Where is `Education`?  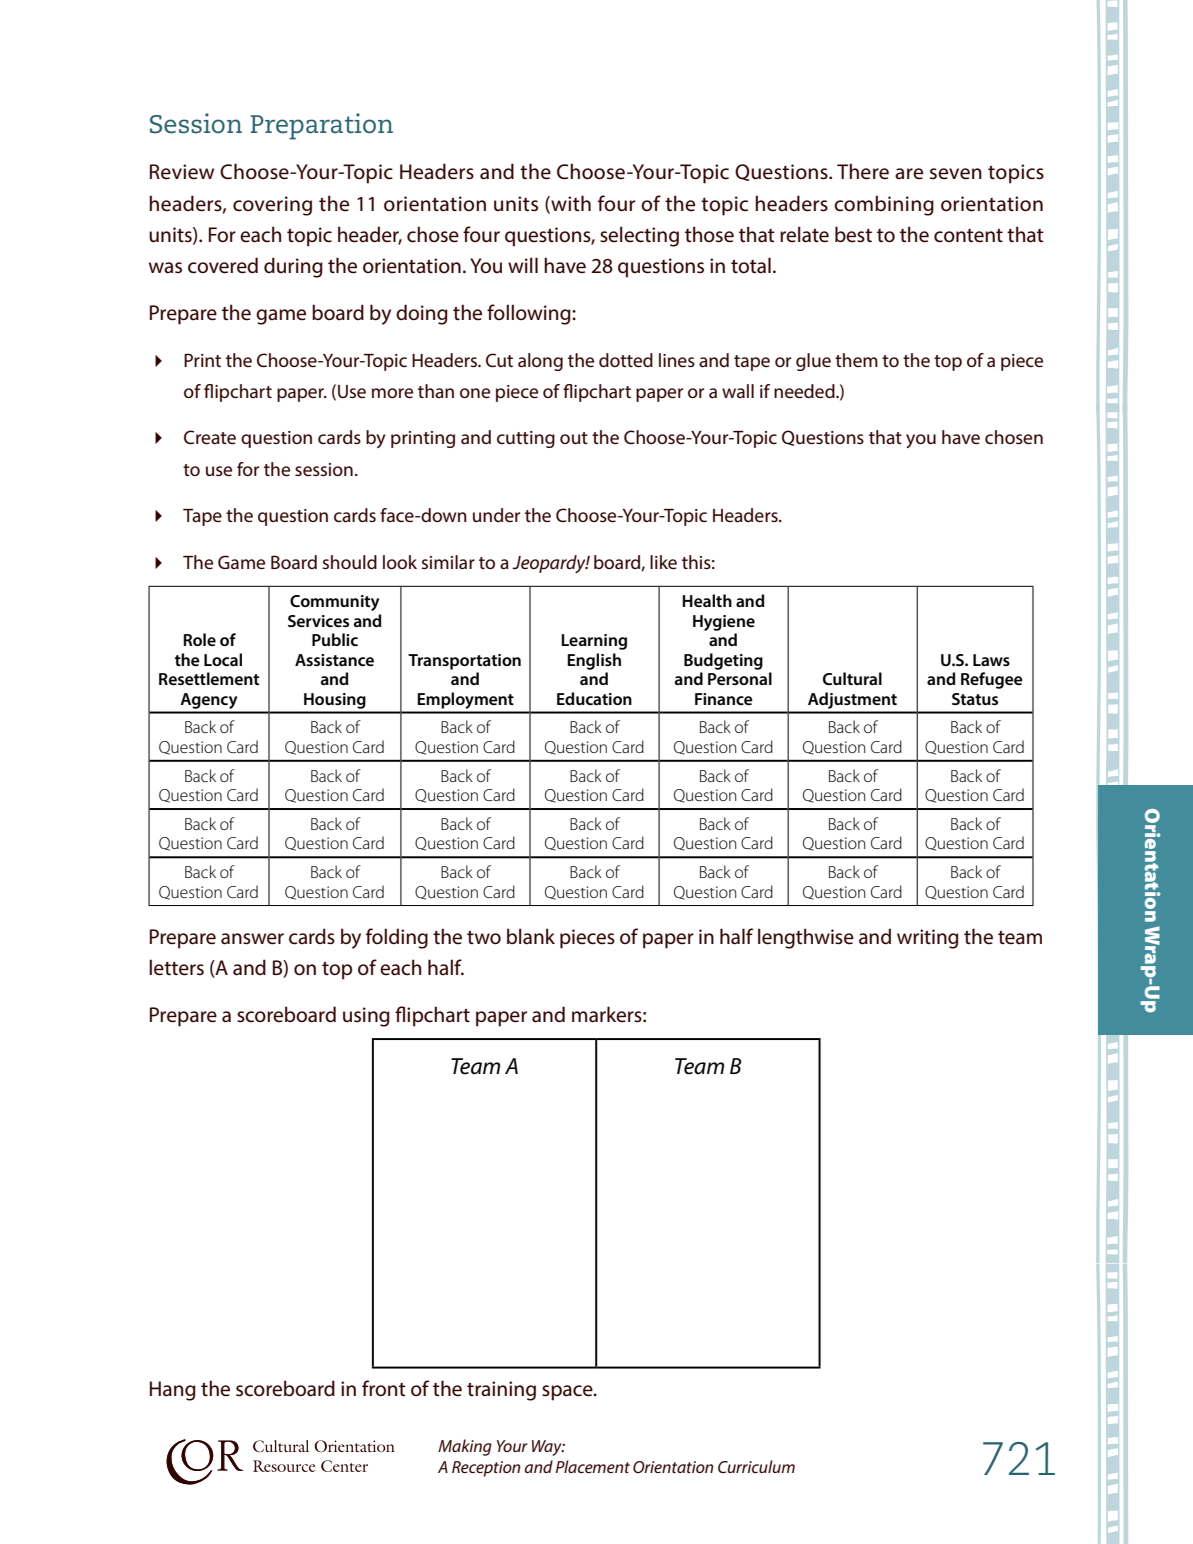
Education is located at coordinates (594, 698).
